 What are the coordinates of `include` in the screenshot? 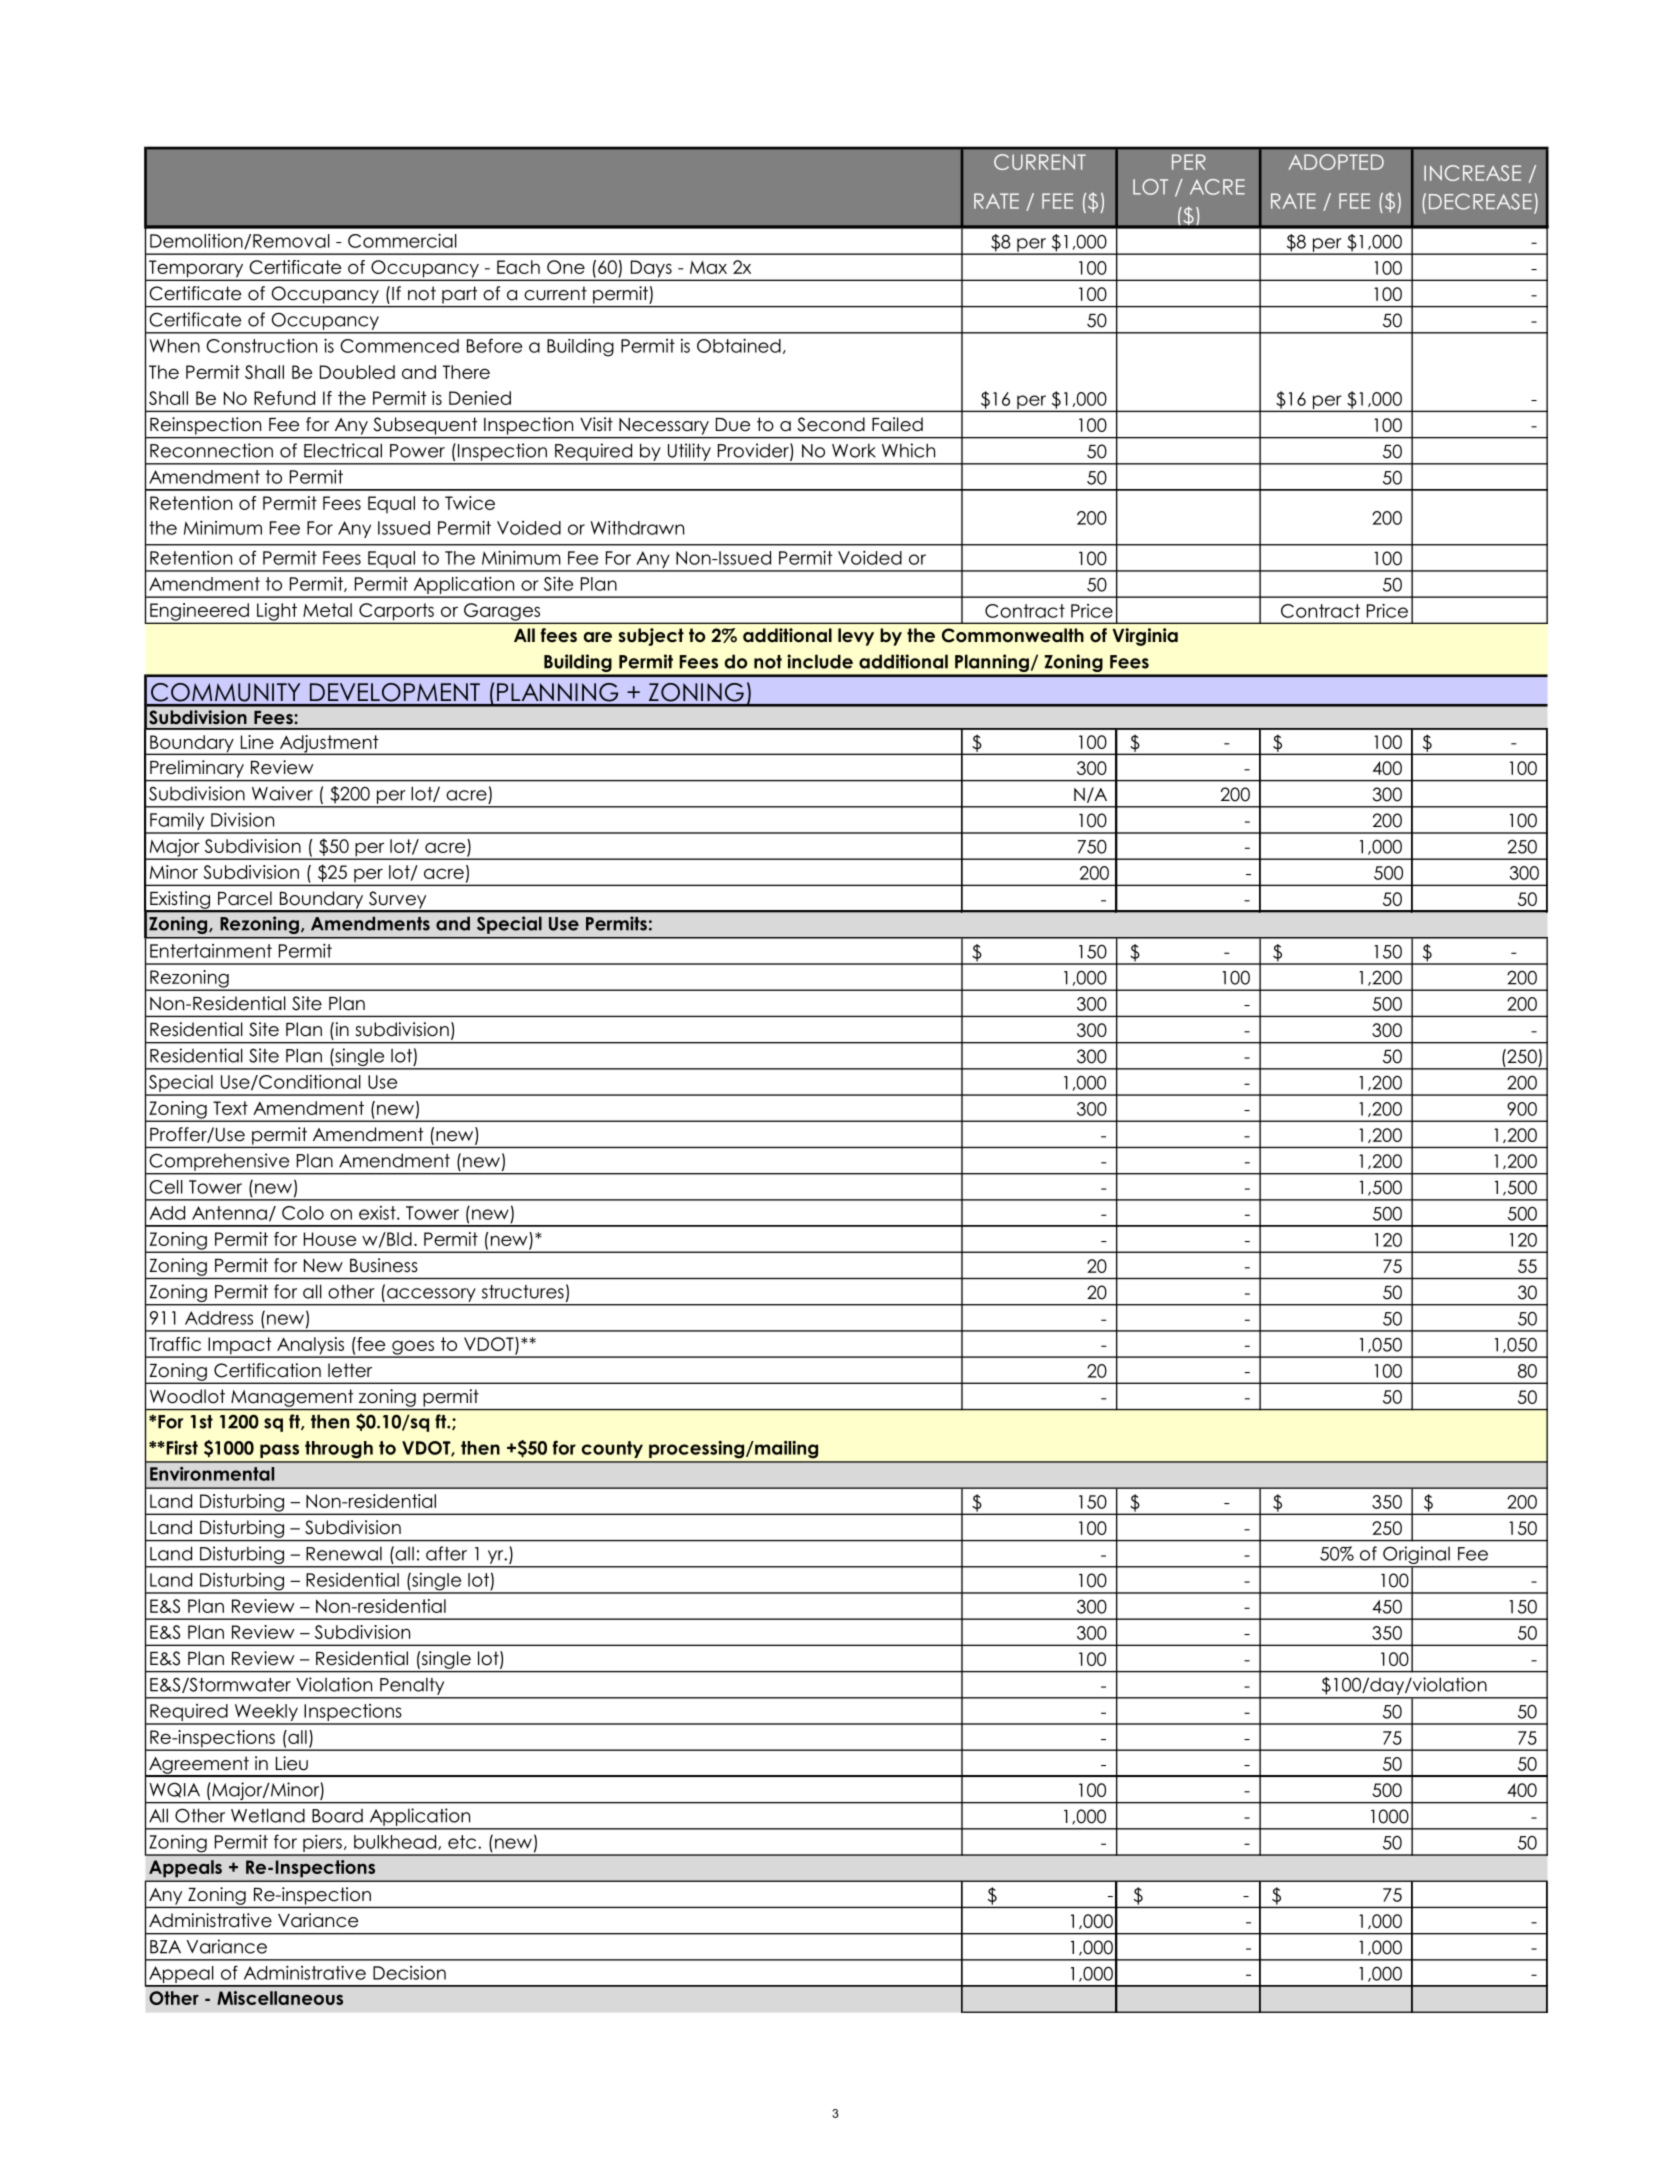 It's located at (820, 661).
